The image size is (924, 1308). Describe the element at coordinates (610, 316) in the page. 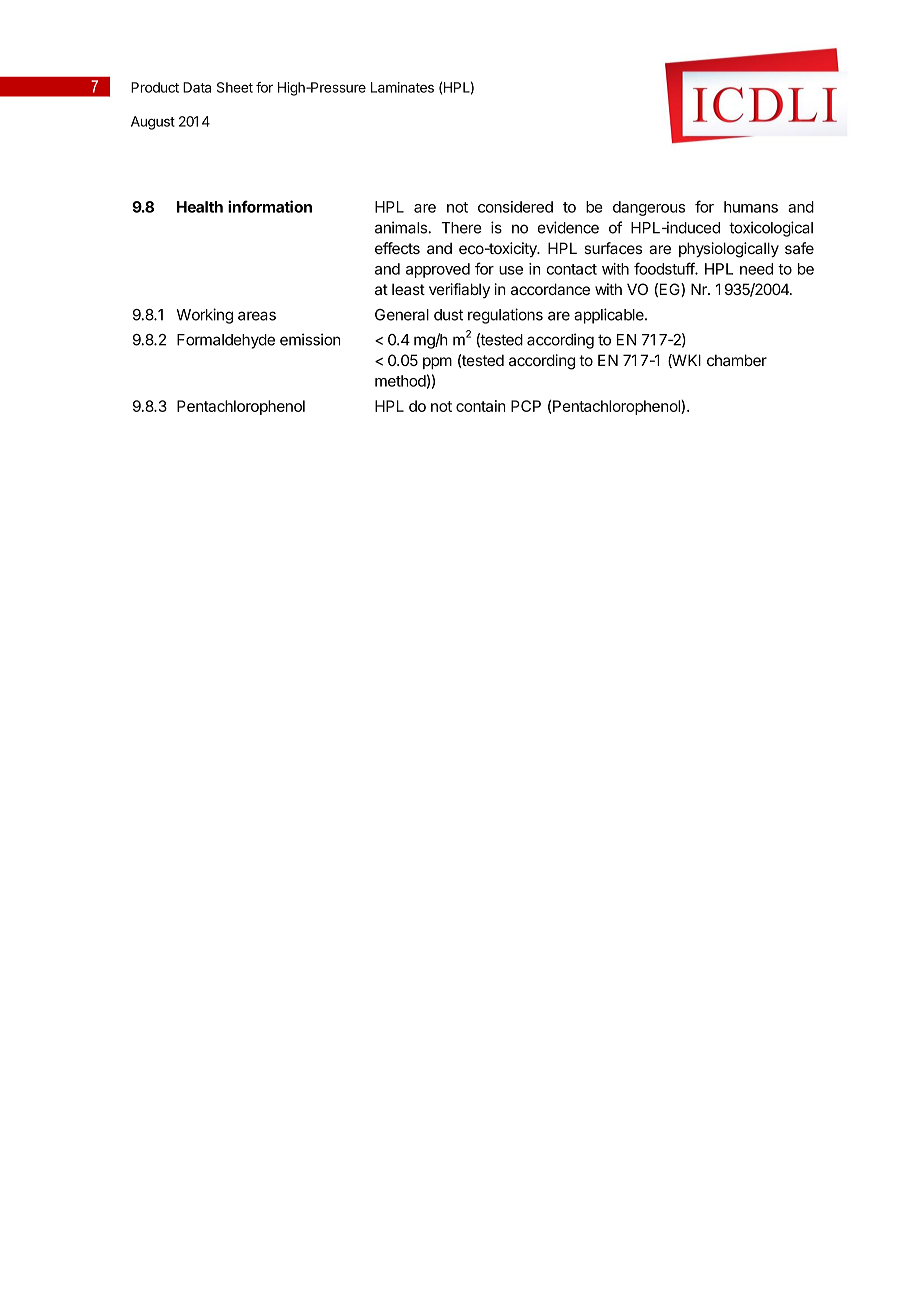

I see `applicable` at that location.
